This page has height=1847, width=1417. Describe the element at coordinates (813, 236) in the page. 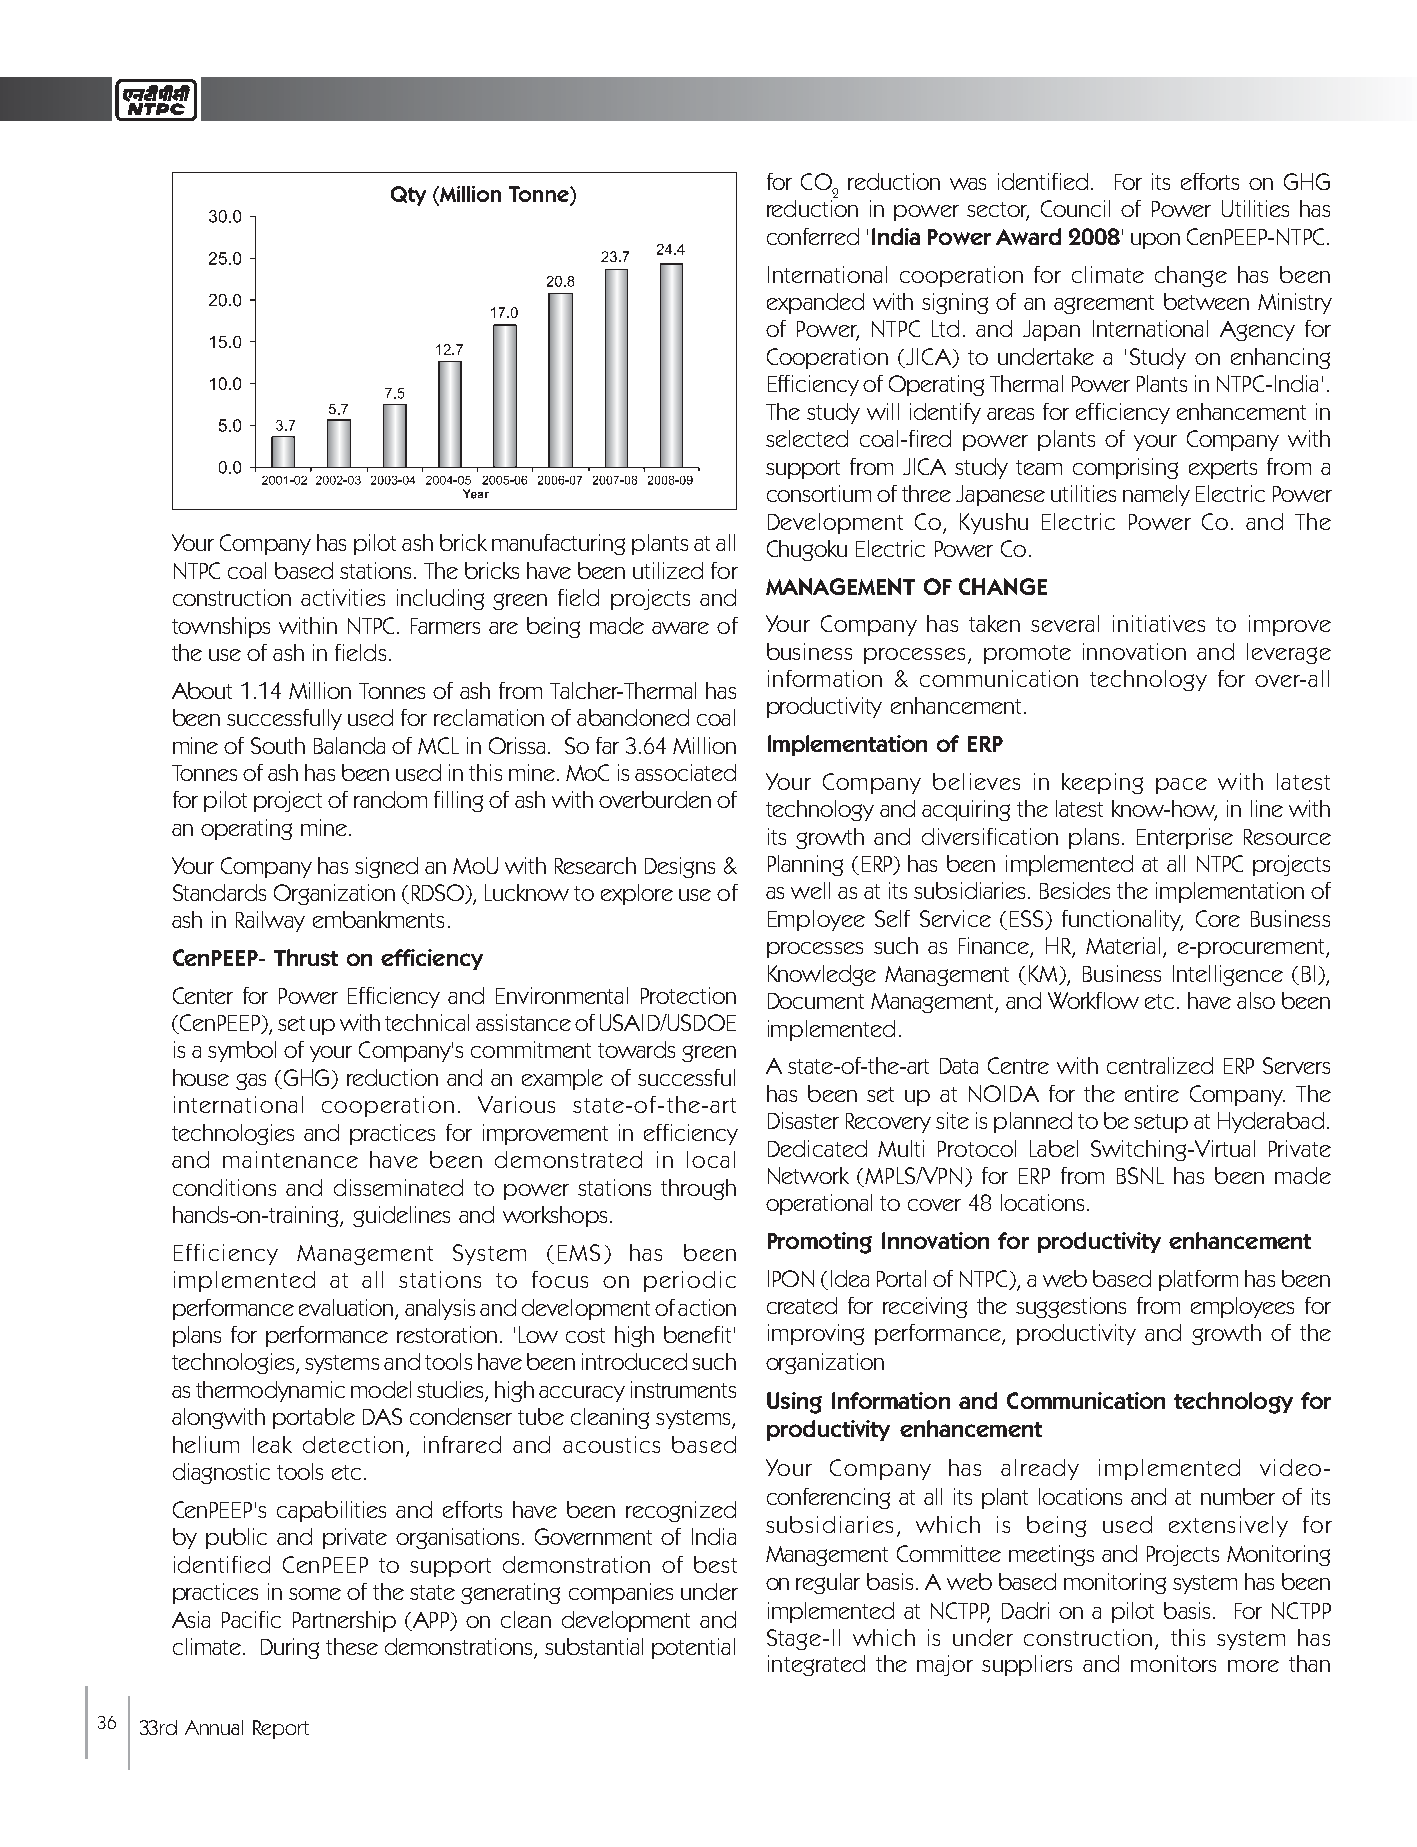

I see `conferred` at that location.
